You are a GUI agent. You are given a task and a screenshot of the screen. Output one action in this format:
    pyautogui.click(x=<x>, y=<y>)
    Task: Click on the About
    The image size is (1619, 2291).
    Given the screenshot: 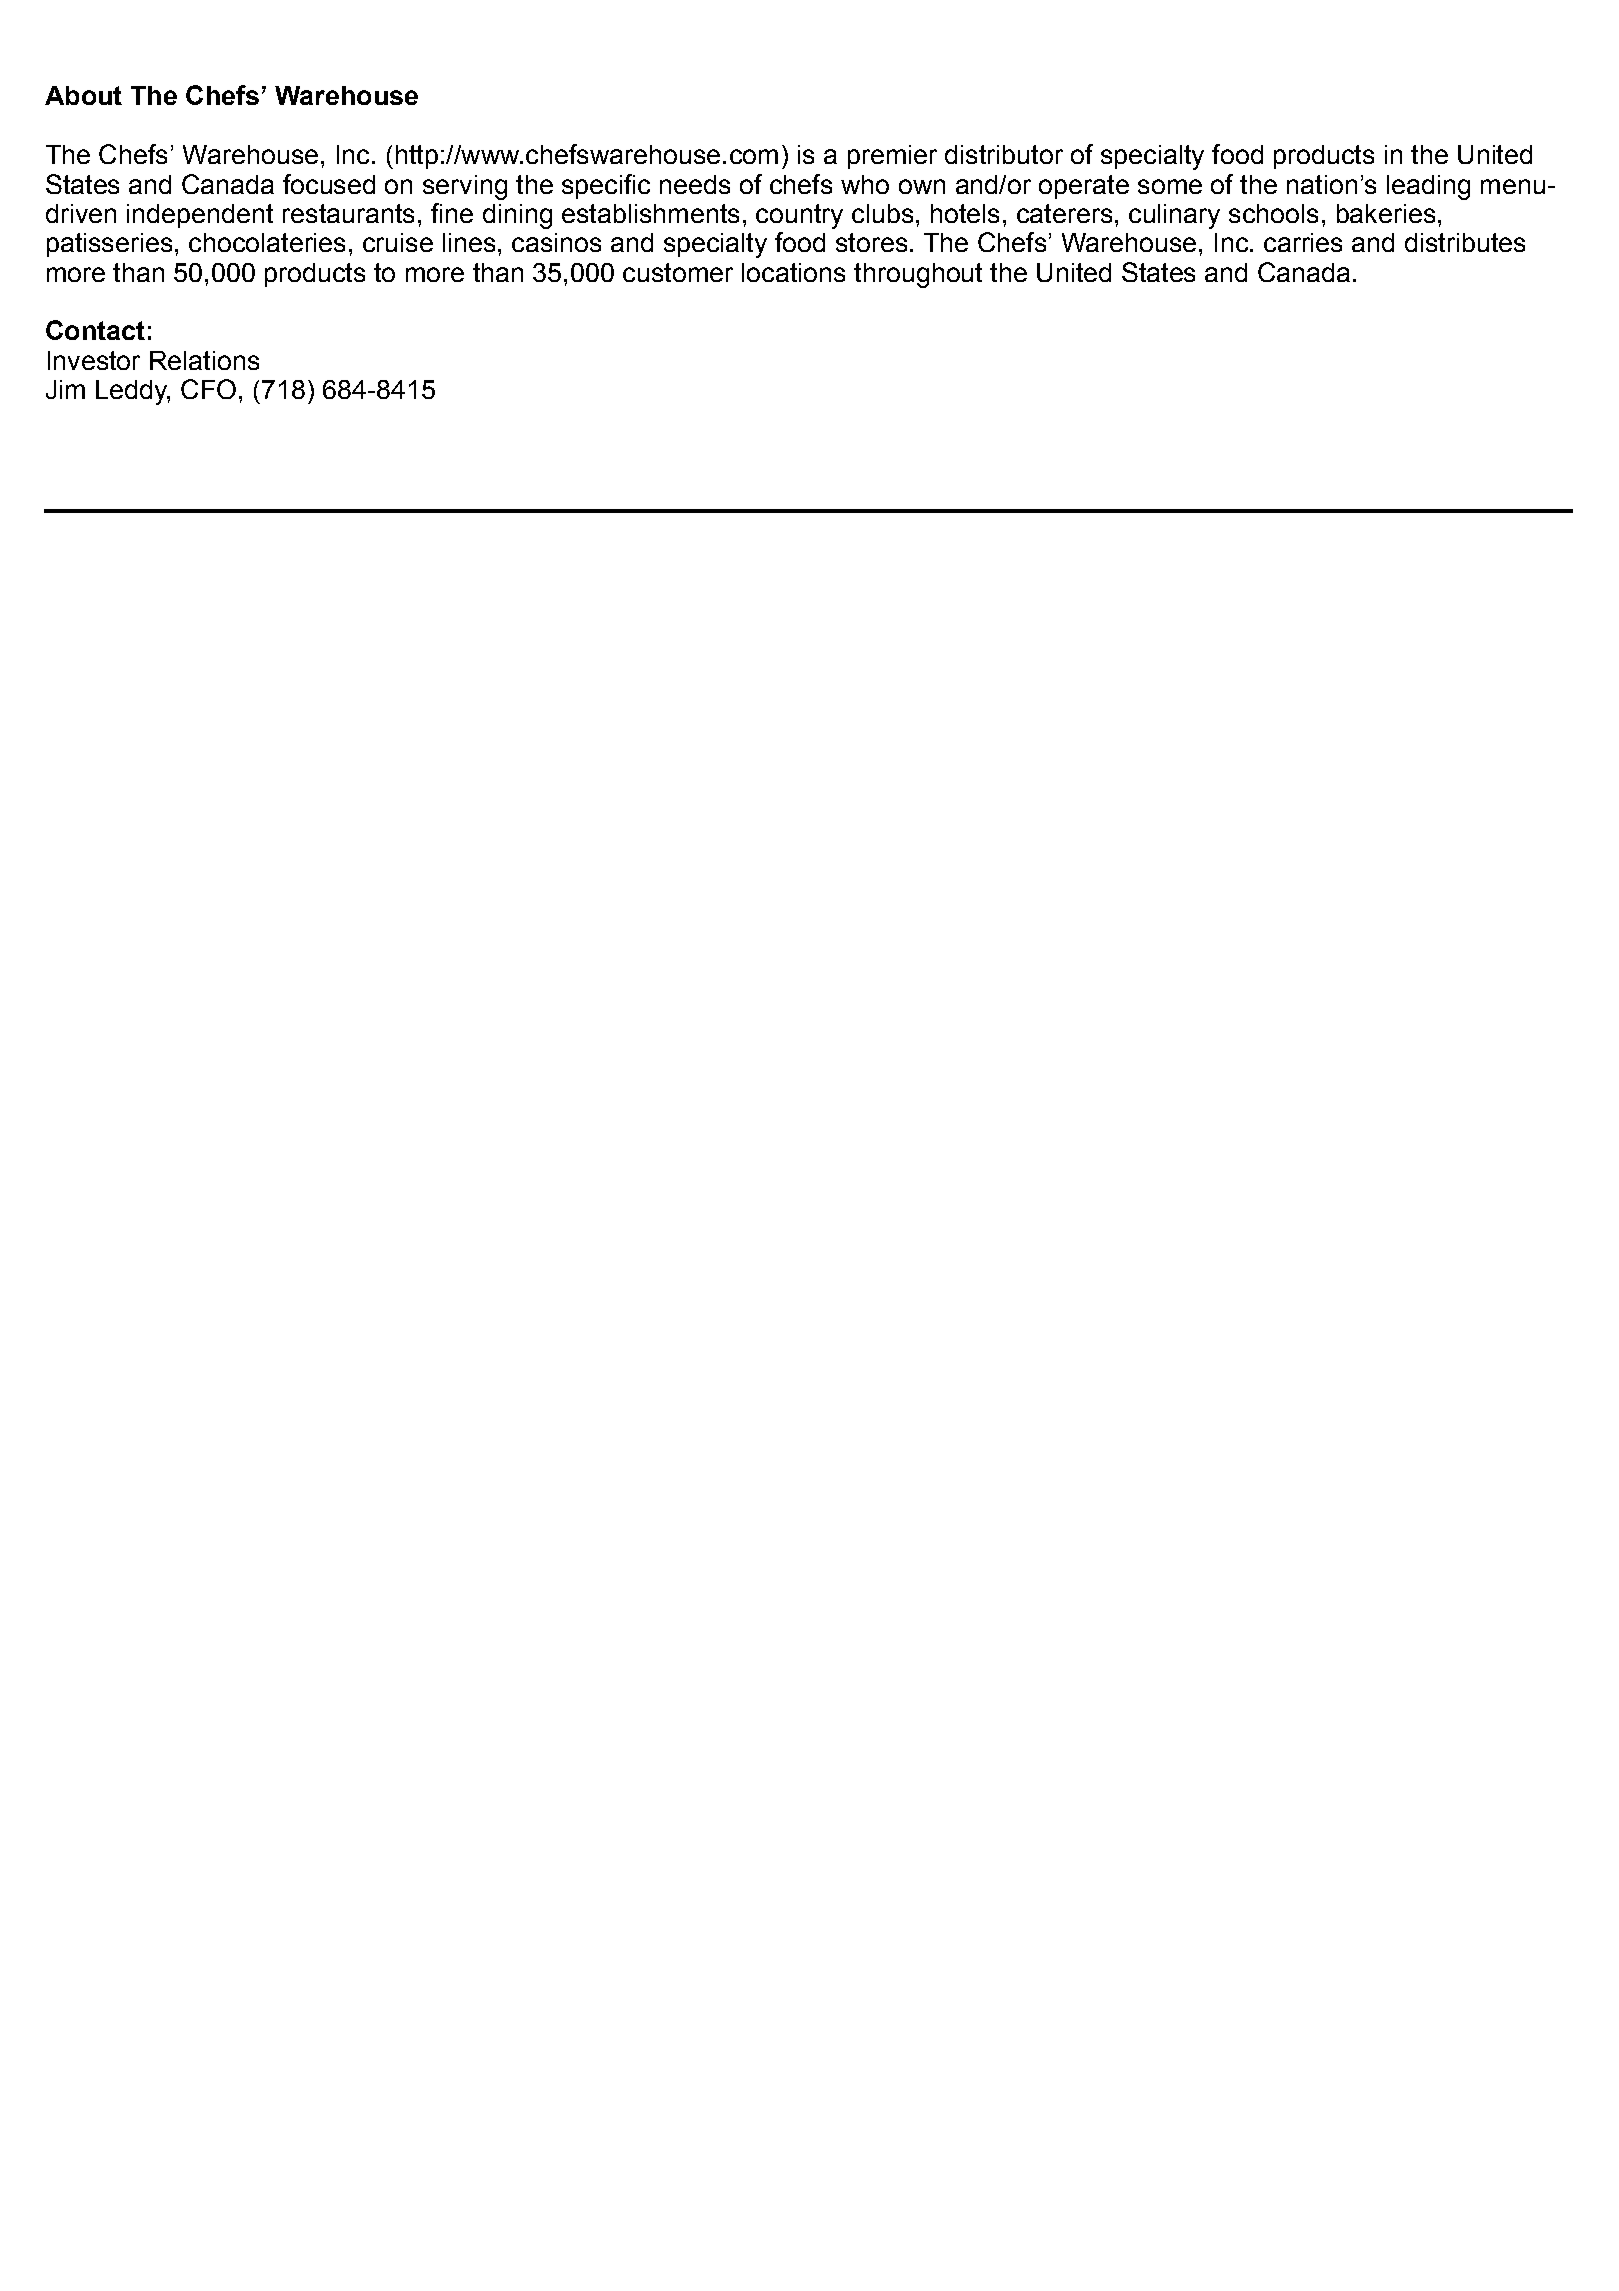 What is the action you would take?
    pyautogui.click(x=83, y=95)
